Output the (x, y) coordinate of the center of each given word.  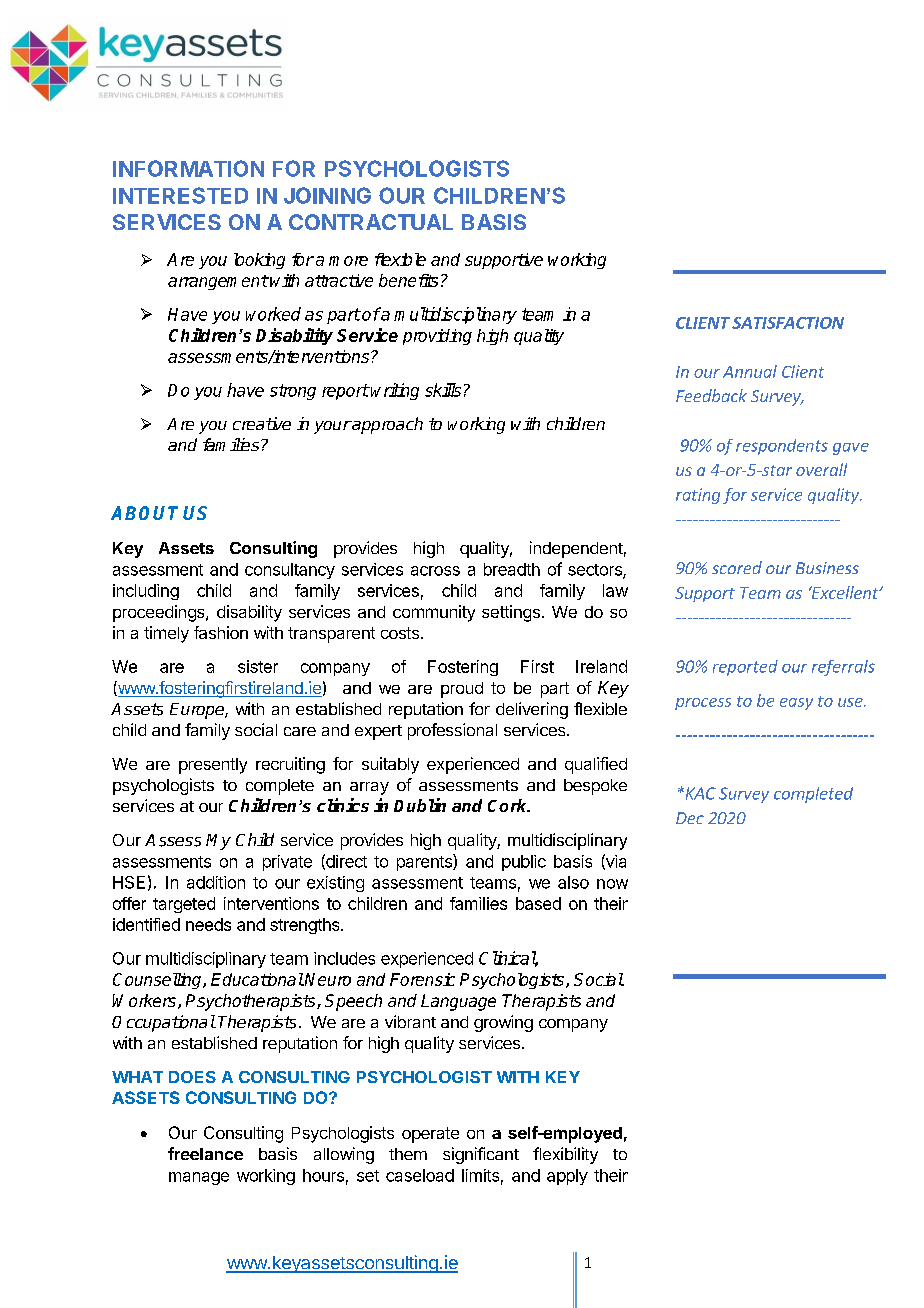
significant (481, 1155)
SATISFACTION (788, 323)
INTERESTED (180, 195)
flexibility (565, 1155)
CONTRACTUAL (371, 222)
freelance (205, 1153)
